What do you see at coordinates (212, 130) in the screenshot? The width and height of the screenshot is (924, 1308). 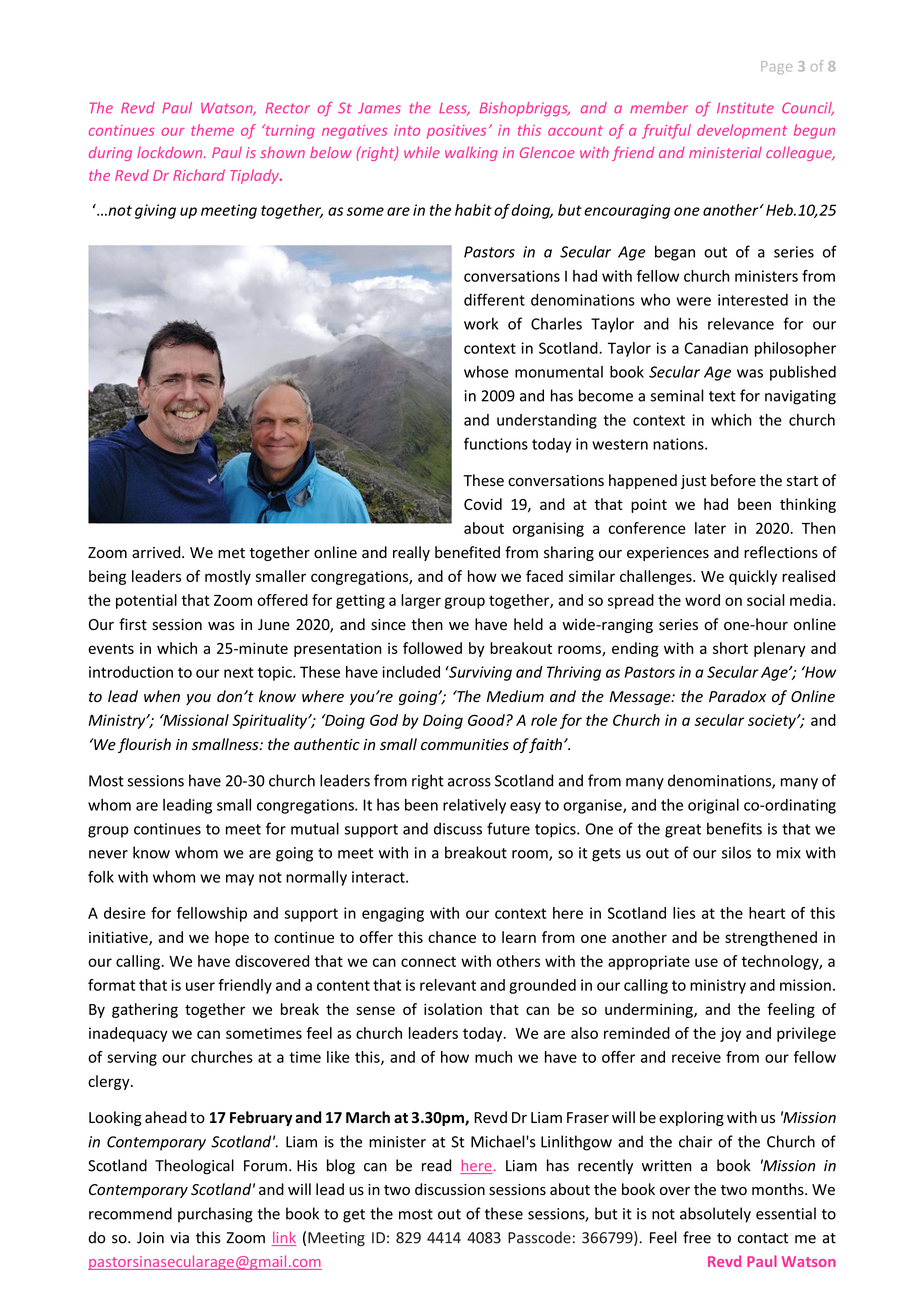 I see `theme` at bounding box center [212, 130].
